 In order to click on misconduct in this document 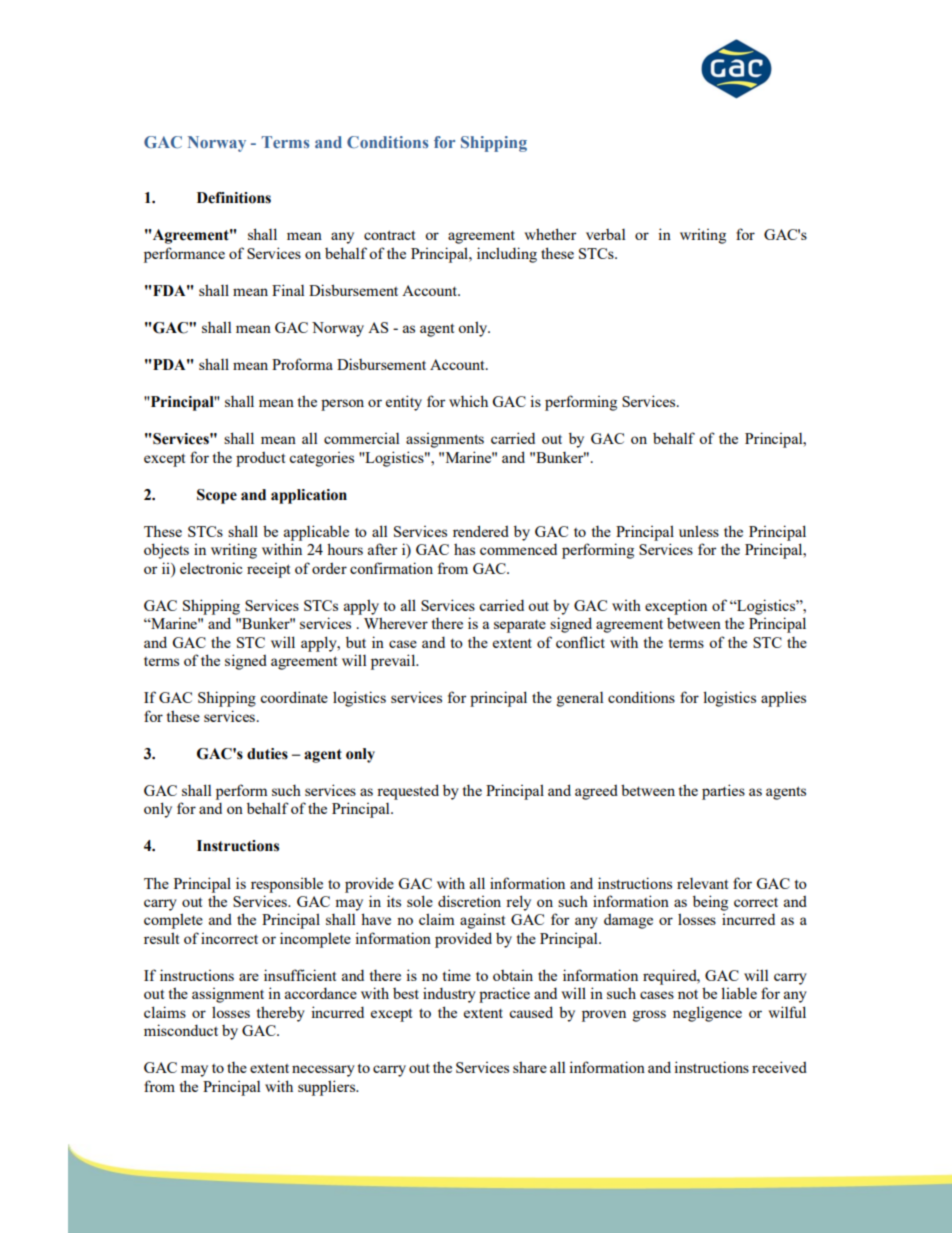, I will do `click(181, 1030)`.
